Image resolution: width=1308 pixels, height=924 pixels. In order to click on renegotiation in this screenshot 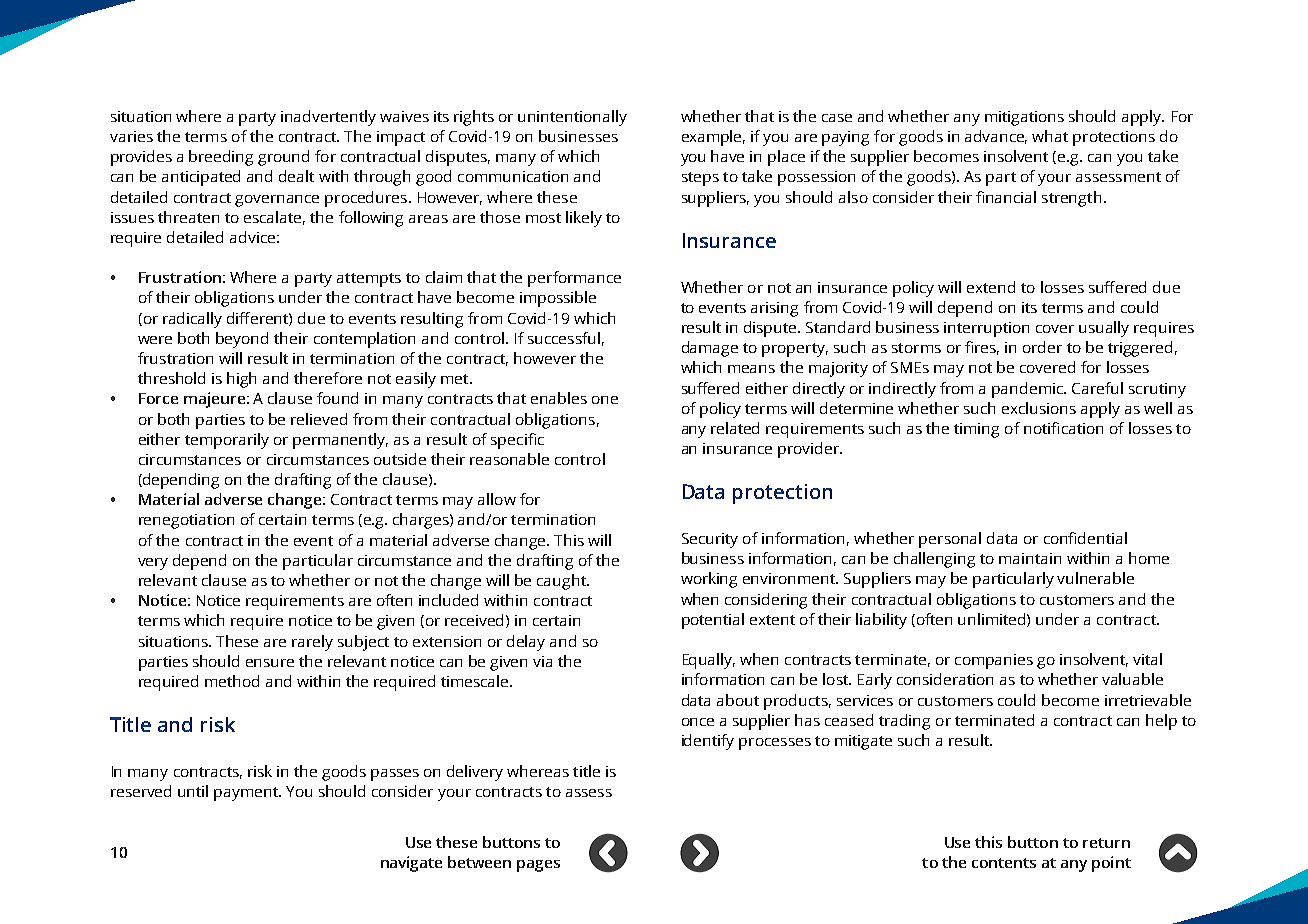, I will do `click(186, 521)`.
